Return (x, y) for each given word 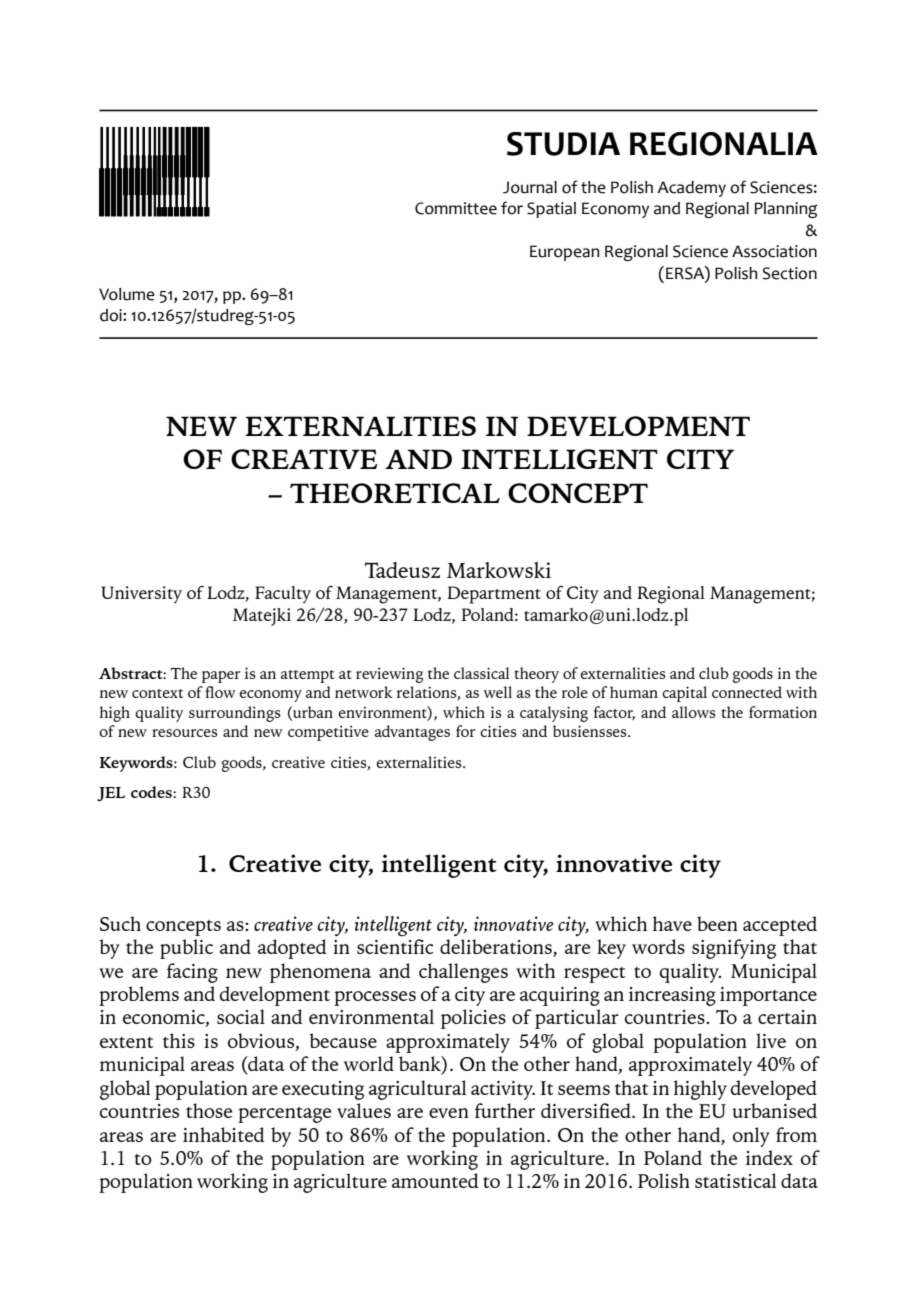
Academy (691, 189)
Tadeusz (402, 570)
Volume (127, 294)
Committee (456, 208)
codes (152, 792)
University (141, 595)
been (717, 923)
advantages (412, 733)
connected (747, 692)
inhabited (223, 1134)
